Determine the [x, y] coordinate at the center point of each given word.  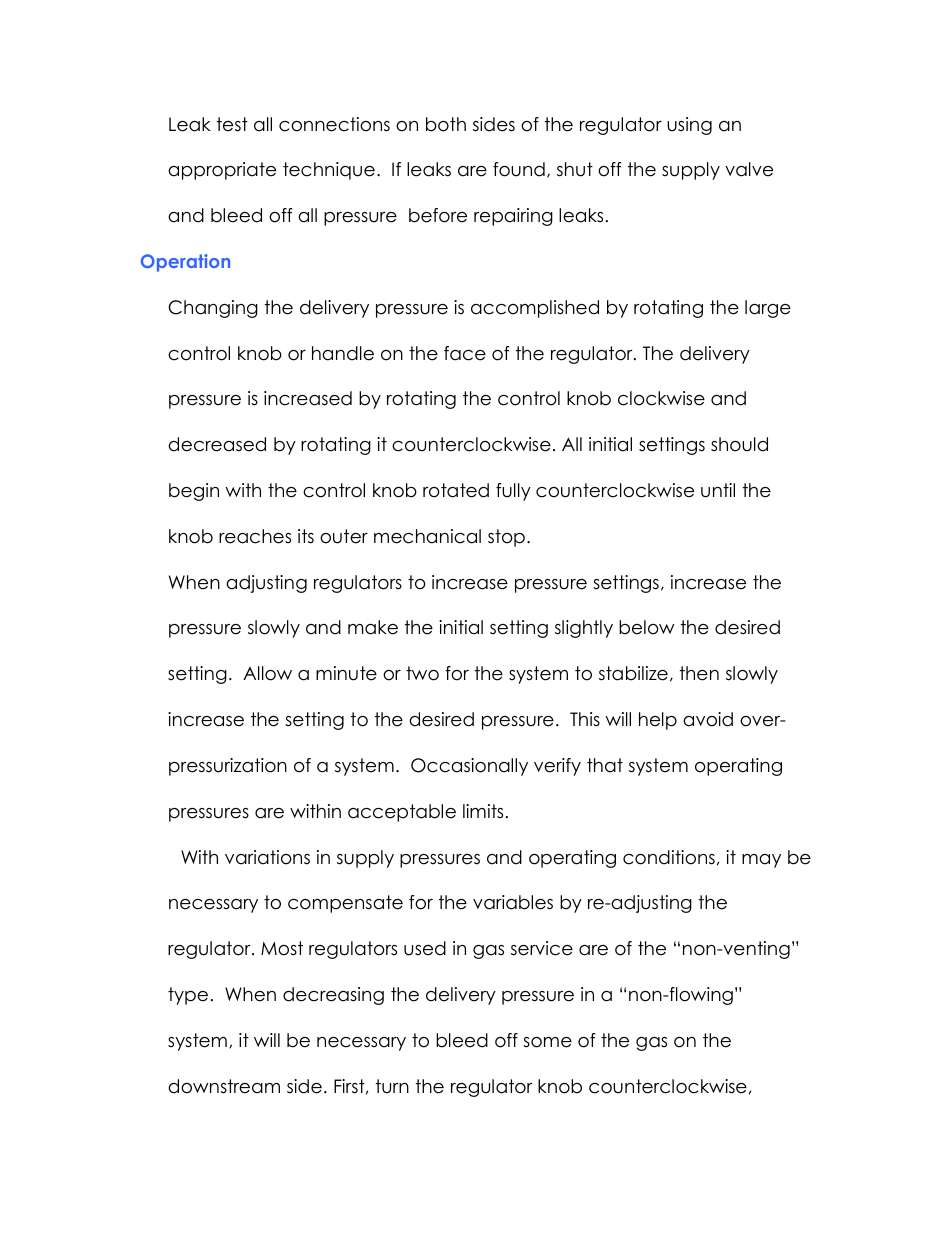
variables [513, 902]
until [718, 490]
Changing [213, 309]
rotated [456, 490]
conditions [669, 857]
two [422, 673]
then [699, 673]
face [465, 353]
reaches [255, 536]
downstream [224, 1086]
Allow [267, 673]
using [689, 126]
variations [267, 857]
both [446, 124]
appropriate [222, 171]
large [768, 309]
